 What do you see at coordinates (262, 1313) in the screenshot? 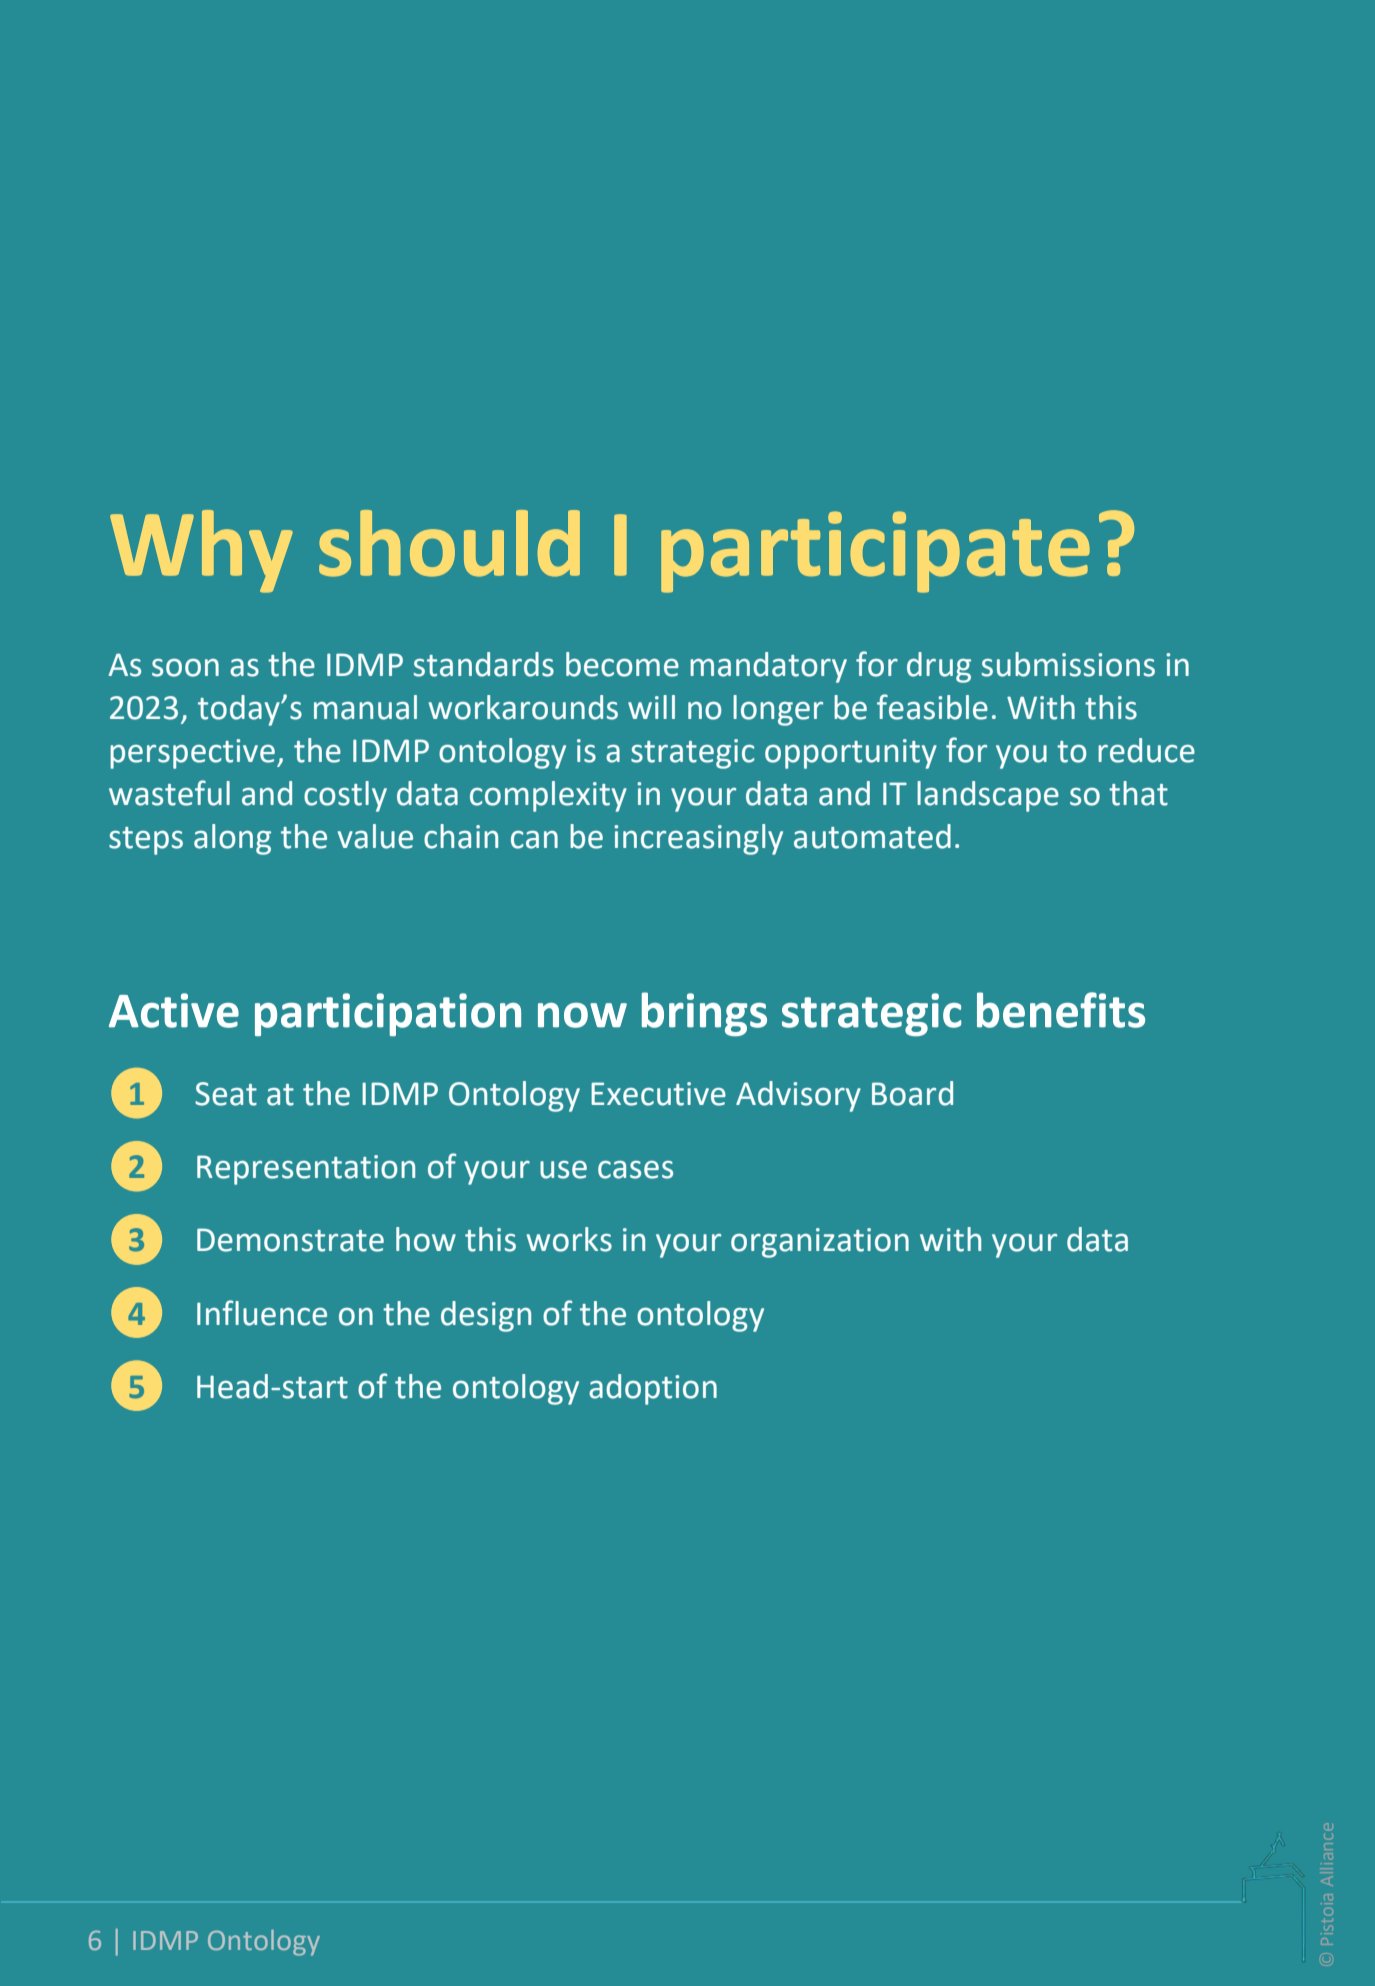
I see `Influence` at bounding box center [262, 1313].
